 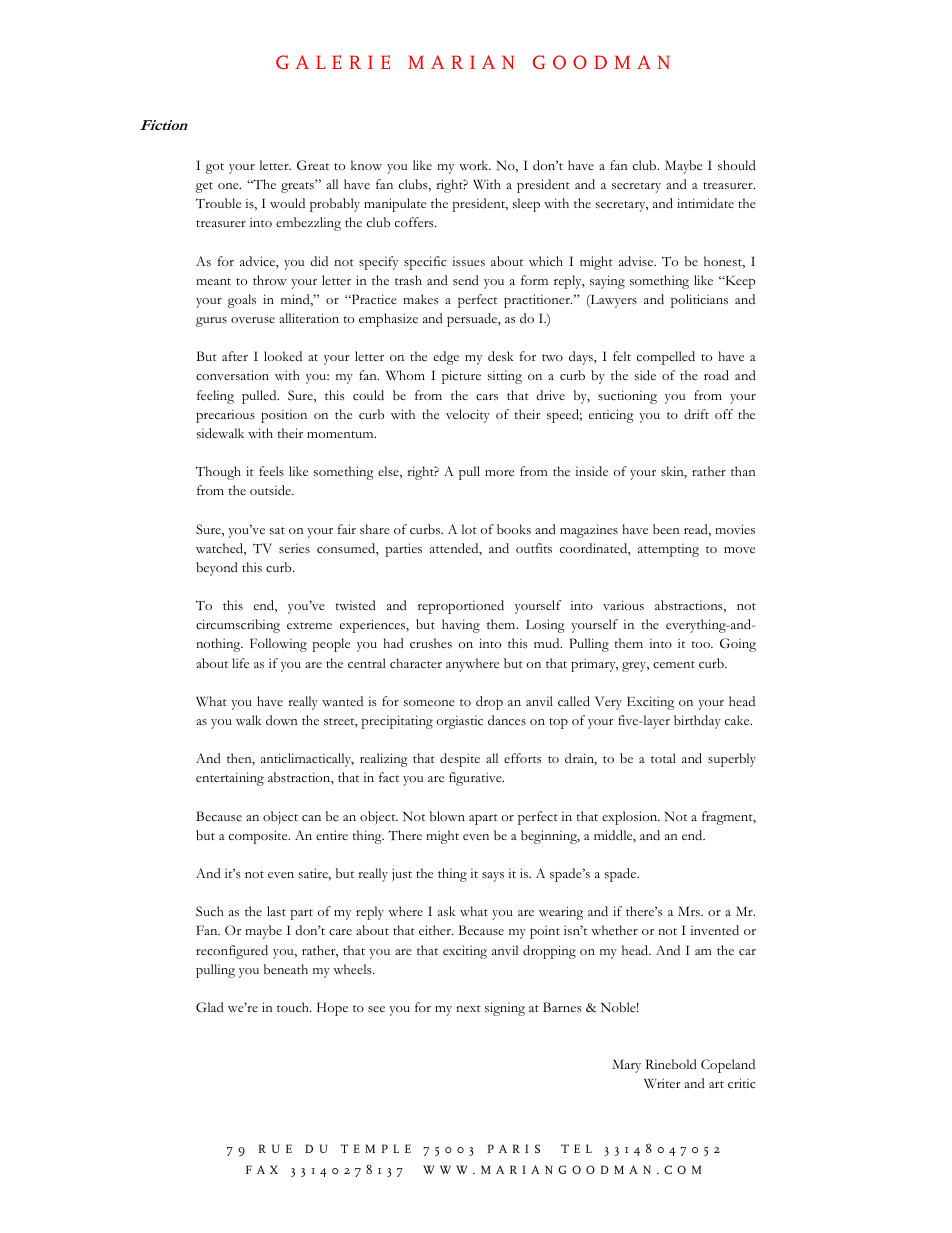 I want to click on too, so click(x=701, y=644).
